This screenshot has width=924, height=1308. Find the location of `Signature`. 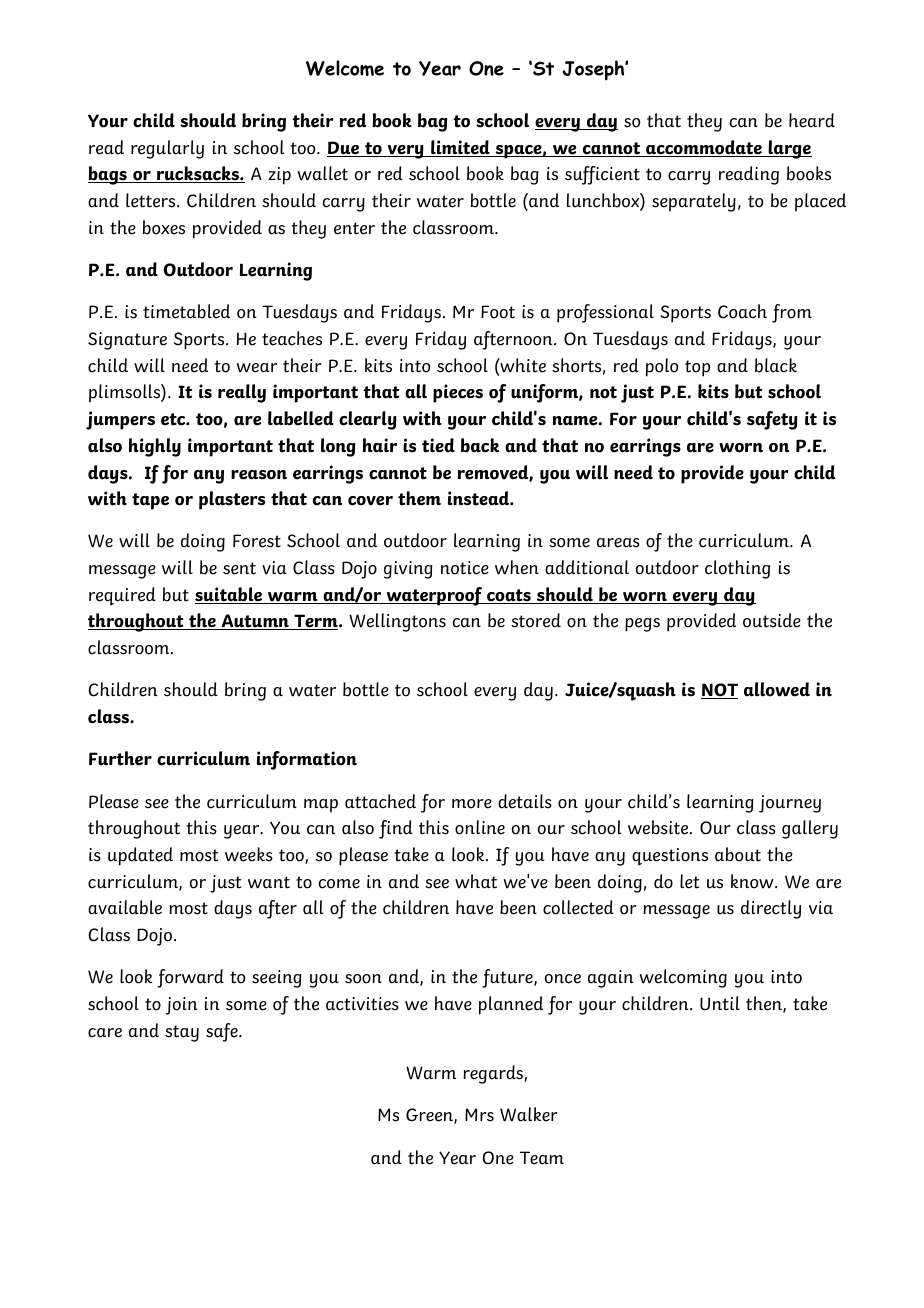

Signature is located at coordinates (127, 341).
